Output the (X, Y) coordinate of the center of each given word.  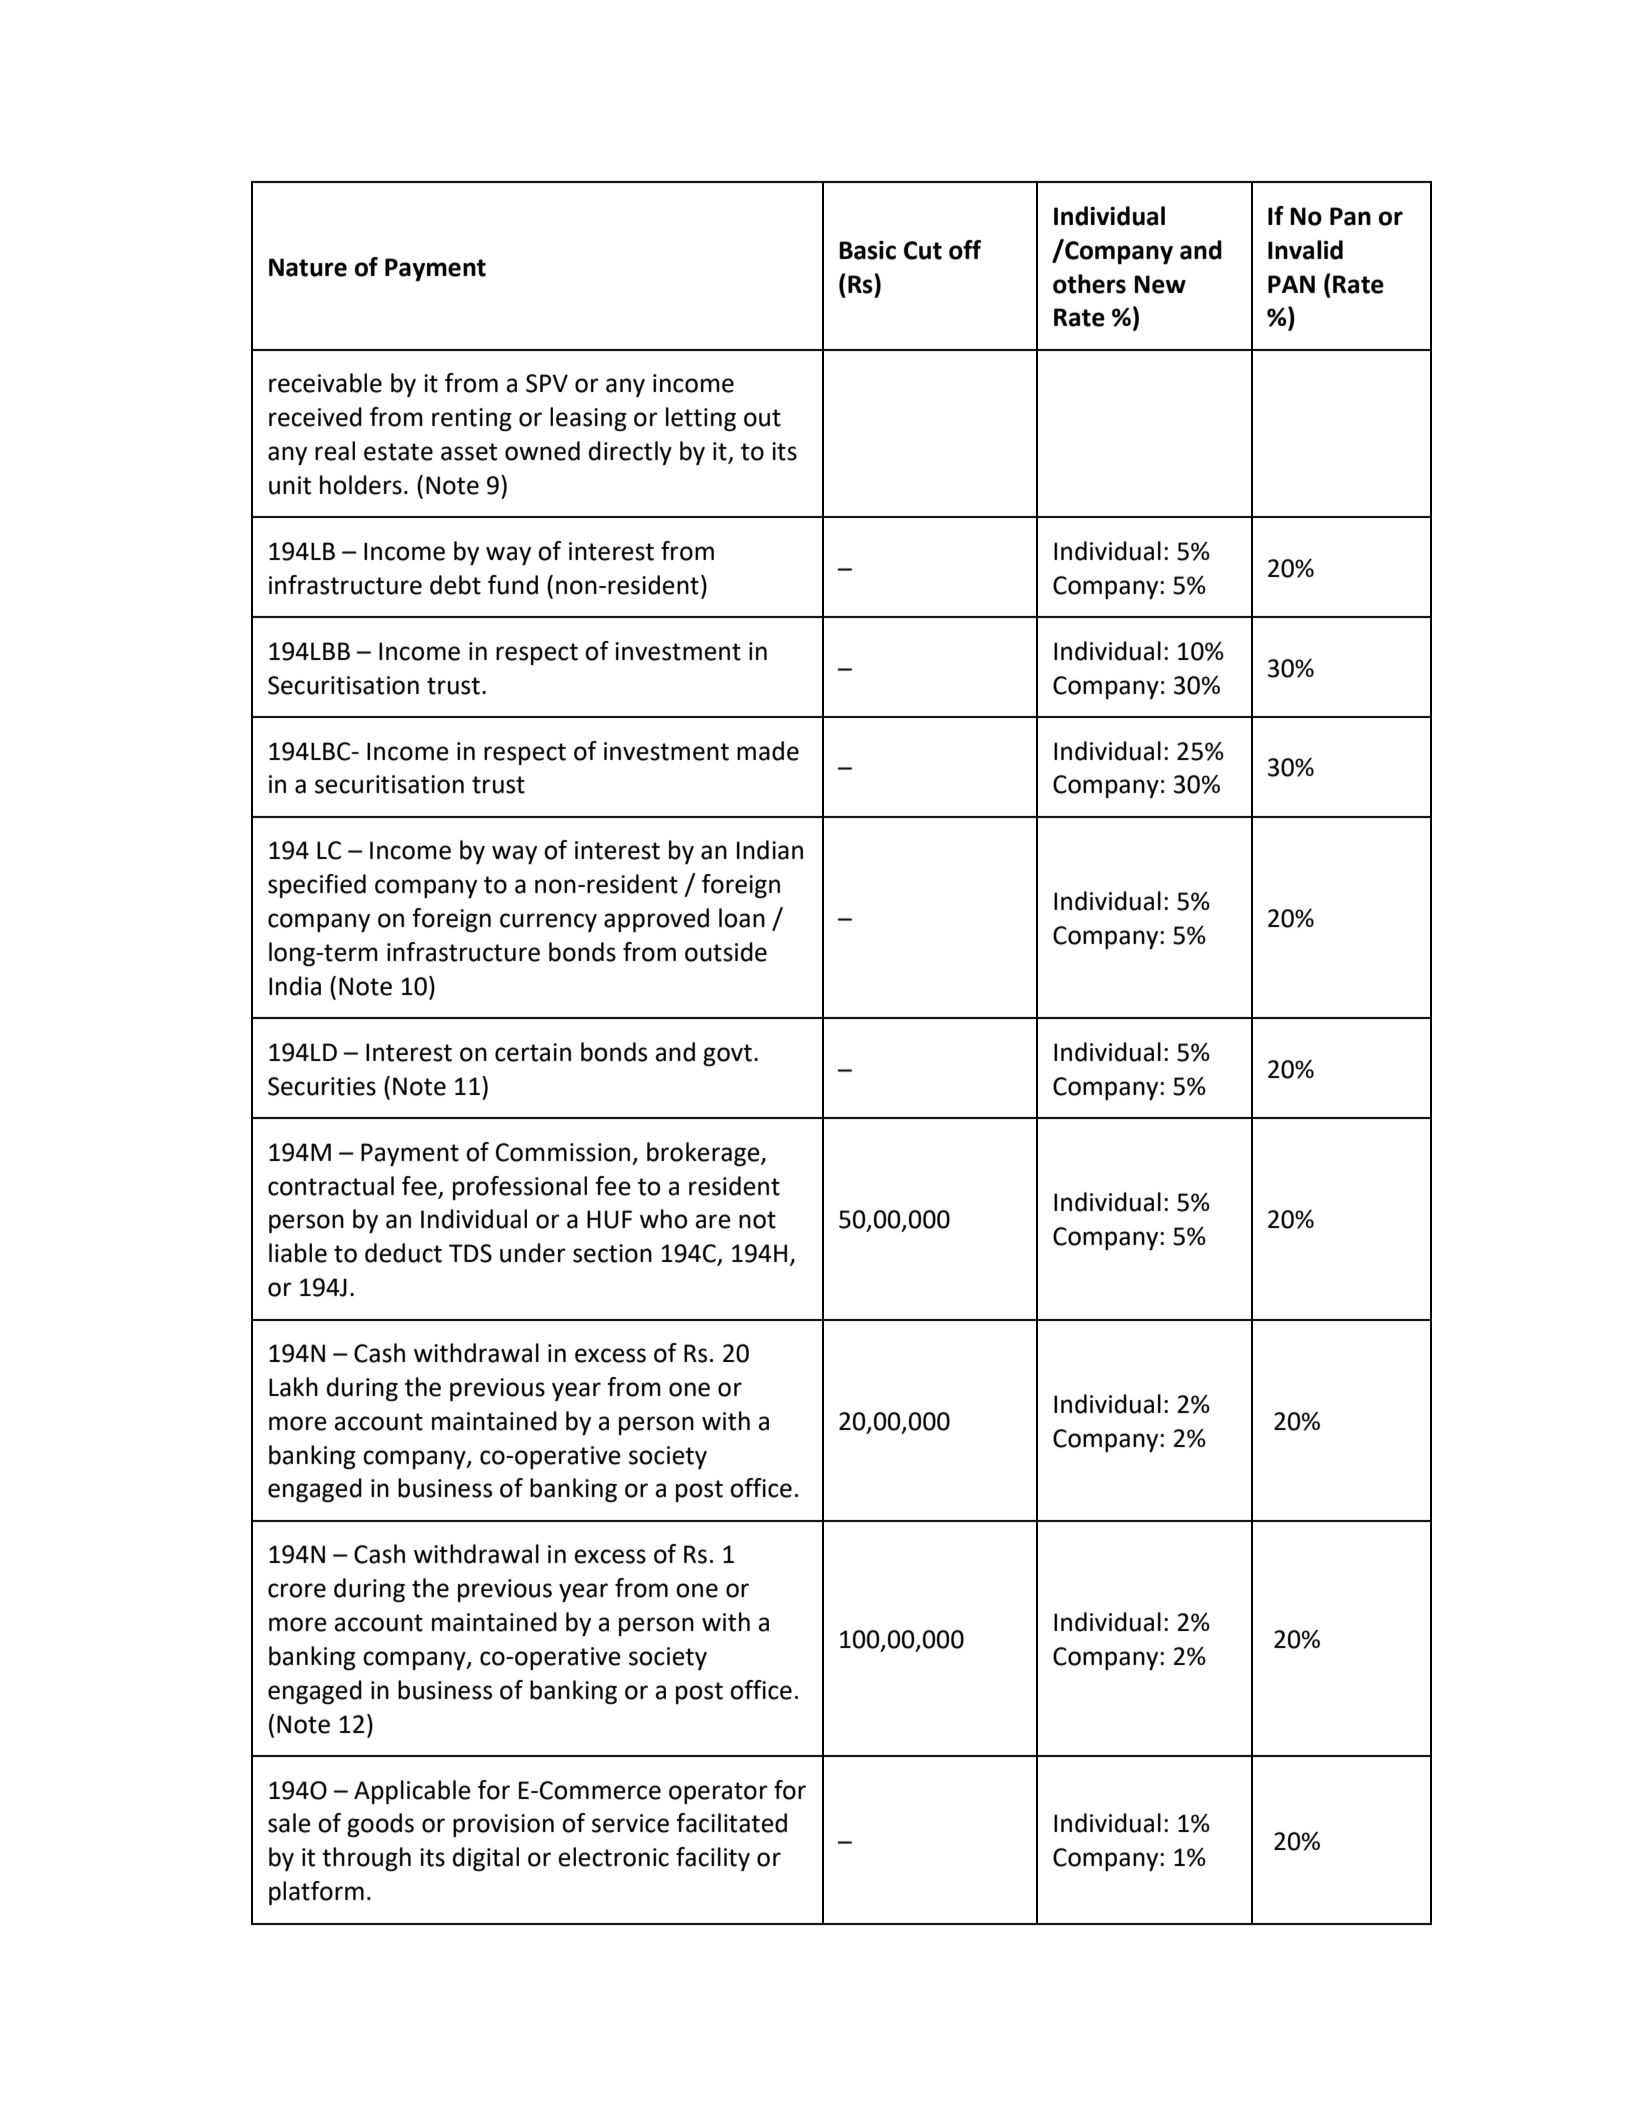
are (713, 1221)
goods (380, 1825)
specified (317, 886)
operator (718, 1793)
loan (742, 918)
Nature (308, 267)
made (768, 751)
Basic (867, 250)
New (1160, 284)
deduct (403, 1253)
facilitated (731, 1823)
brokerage (704, 1154)
